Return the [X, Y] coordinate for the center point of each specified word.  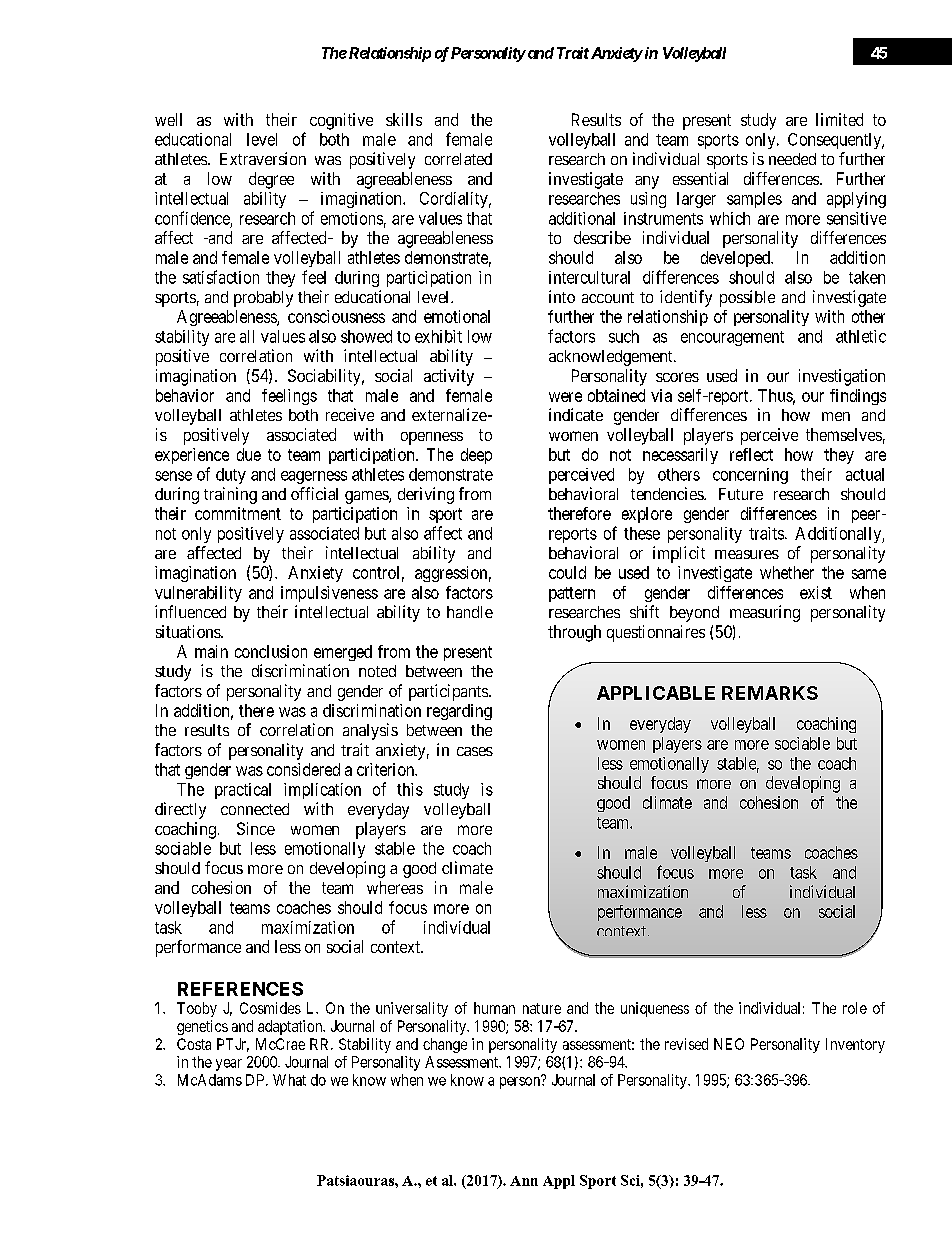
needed [792, 159]
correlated [458, 159]
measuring [765, 613]
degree [271, 180]
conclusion [271, 651]
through [574, 633]
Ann [524, 1181]
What [289, 1080]
